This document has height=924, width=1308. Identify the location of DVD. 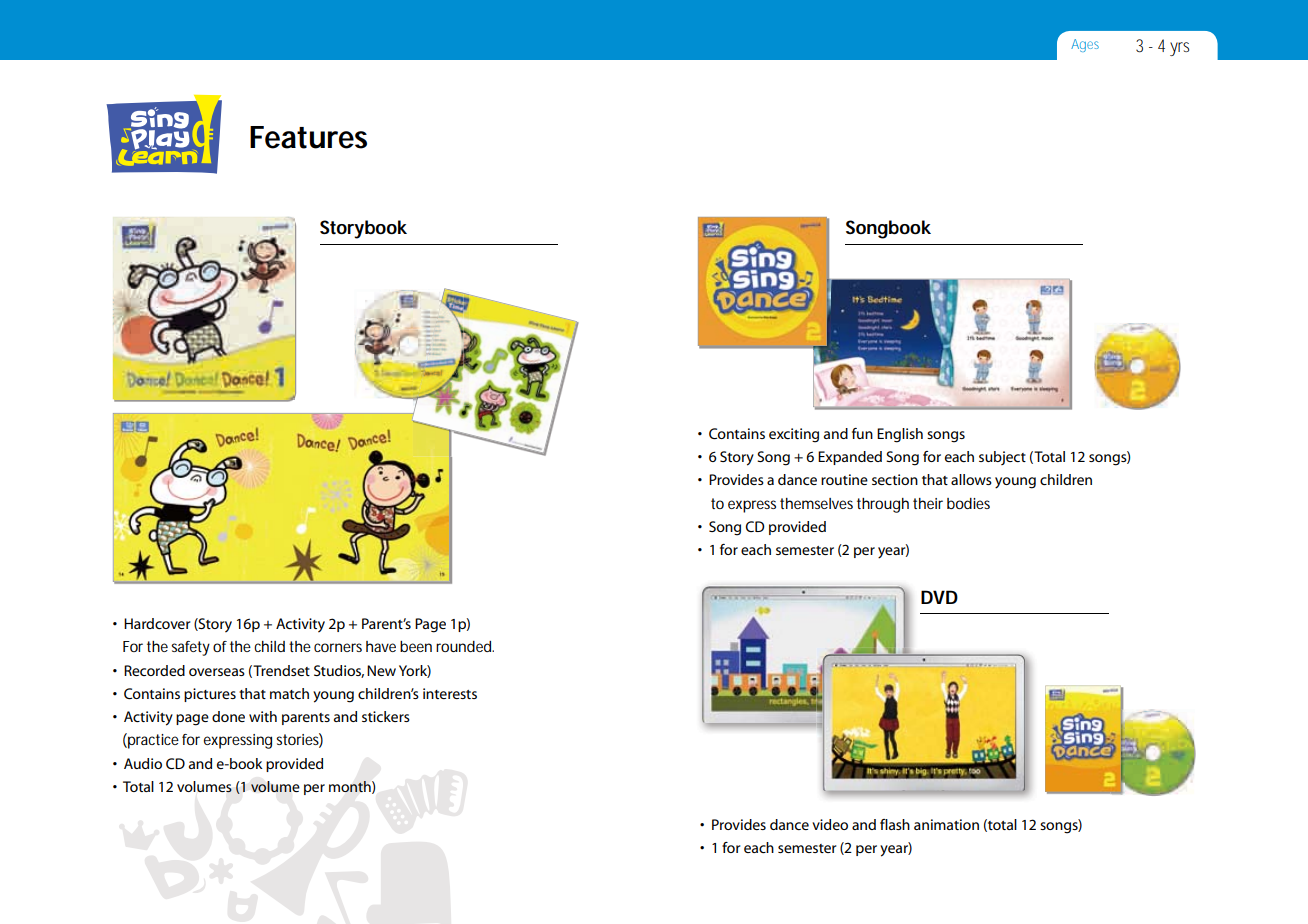
(939, 597).
